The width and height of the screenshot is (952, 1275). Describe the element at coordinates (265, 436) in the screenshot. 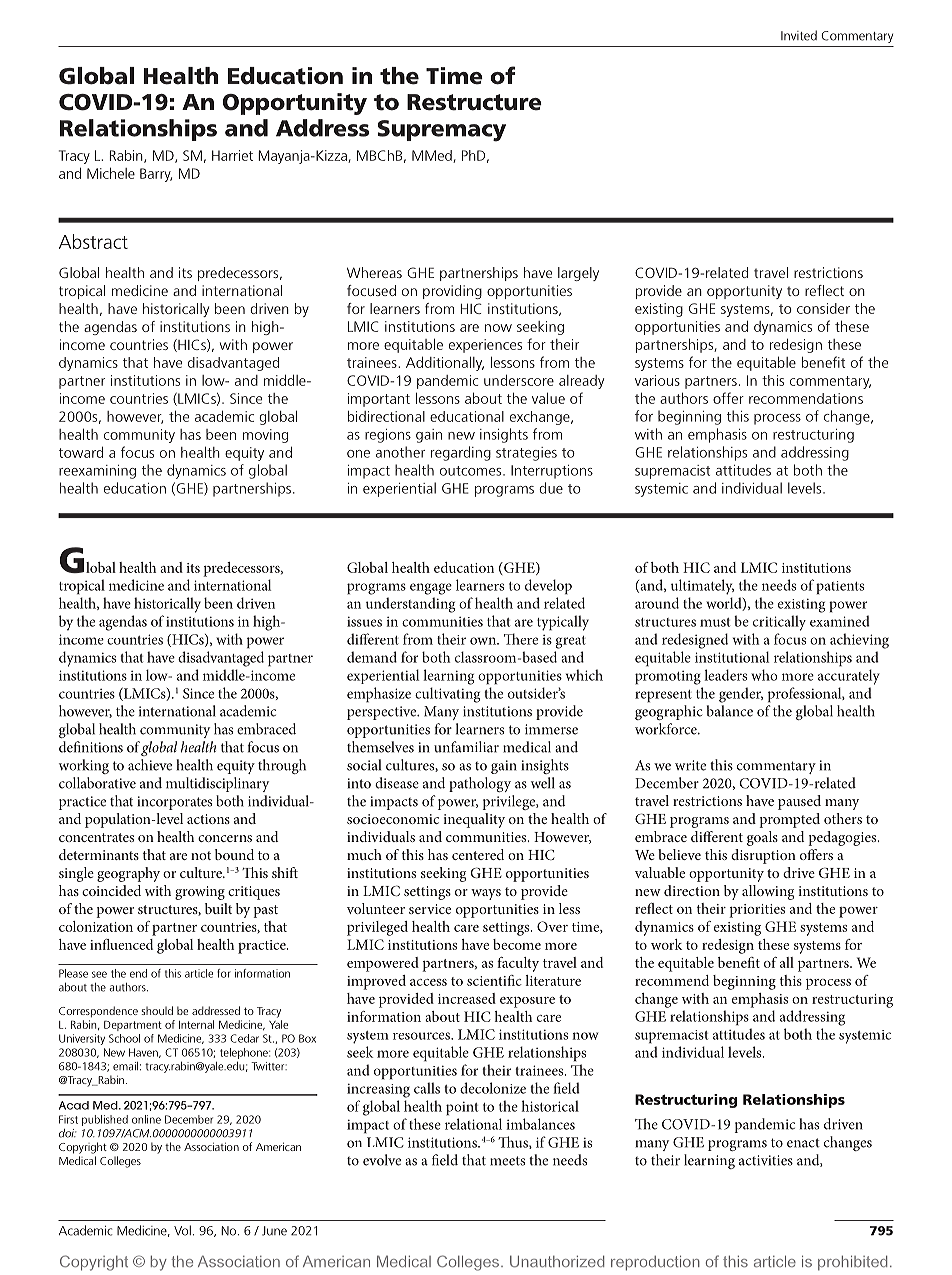

I see `moving` at that location.
